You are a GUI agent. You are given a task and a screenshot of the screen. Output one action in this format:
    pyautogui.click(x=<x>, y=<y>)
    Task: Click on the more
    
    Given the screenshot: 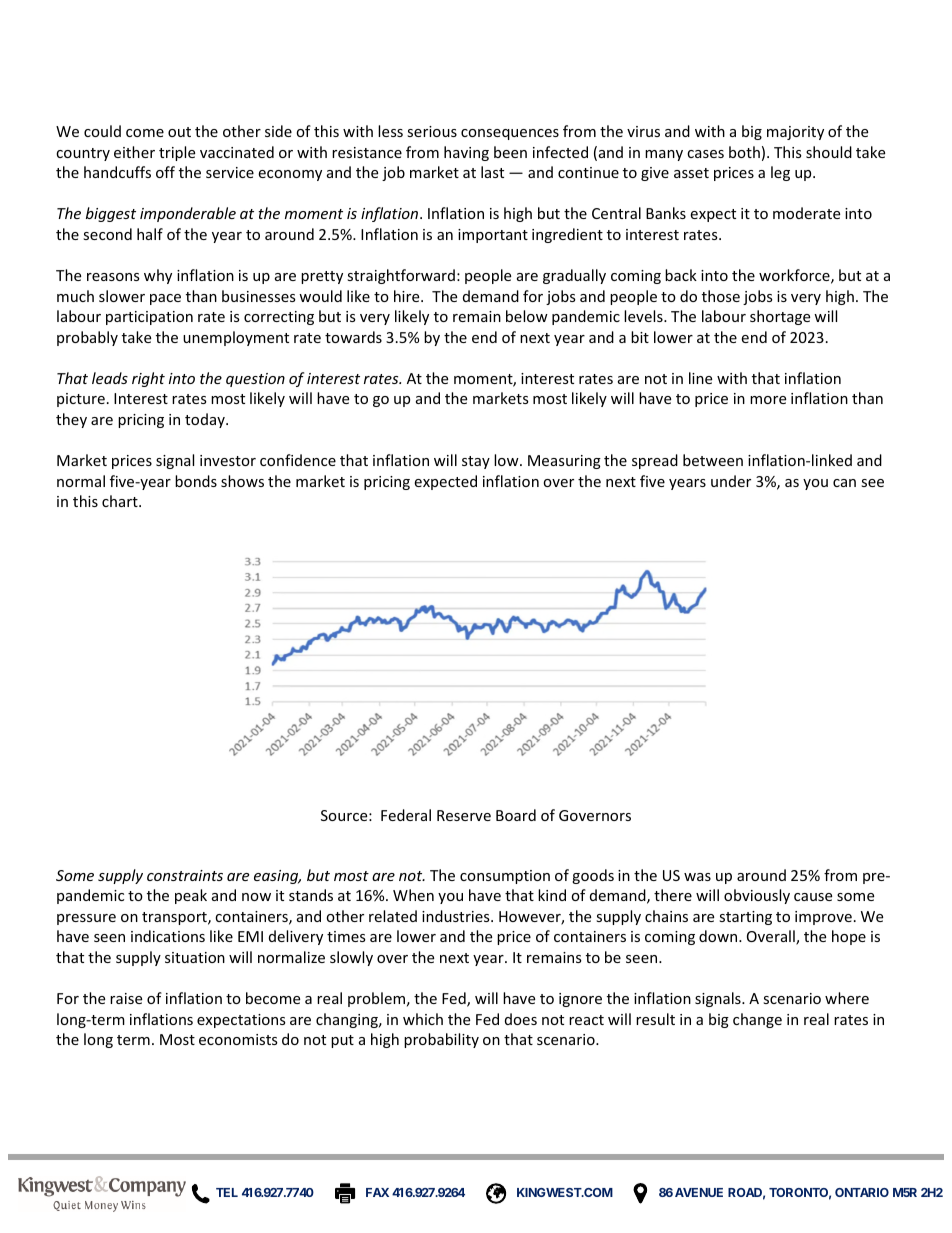 What is the action you would take?
    pyautogui.click(x=768, y=400)
